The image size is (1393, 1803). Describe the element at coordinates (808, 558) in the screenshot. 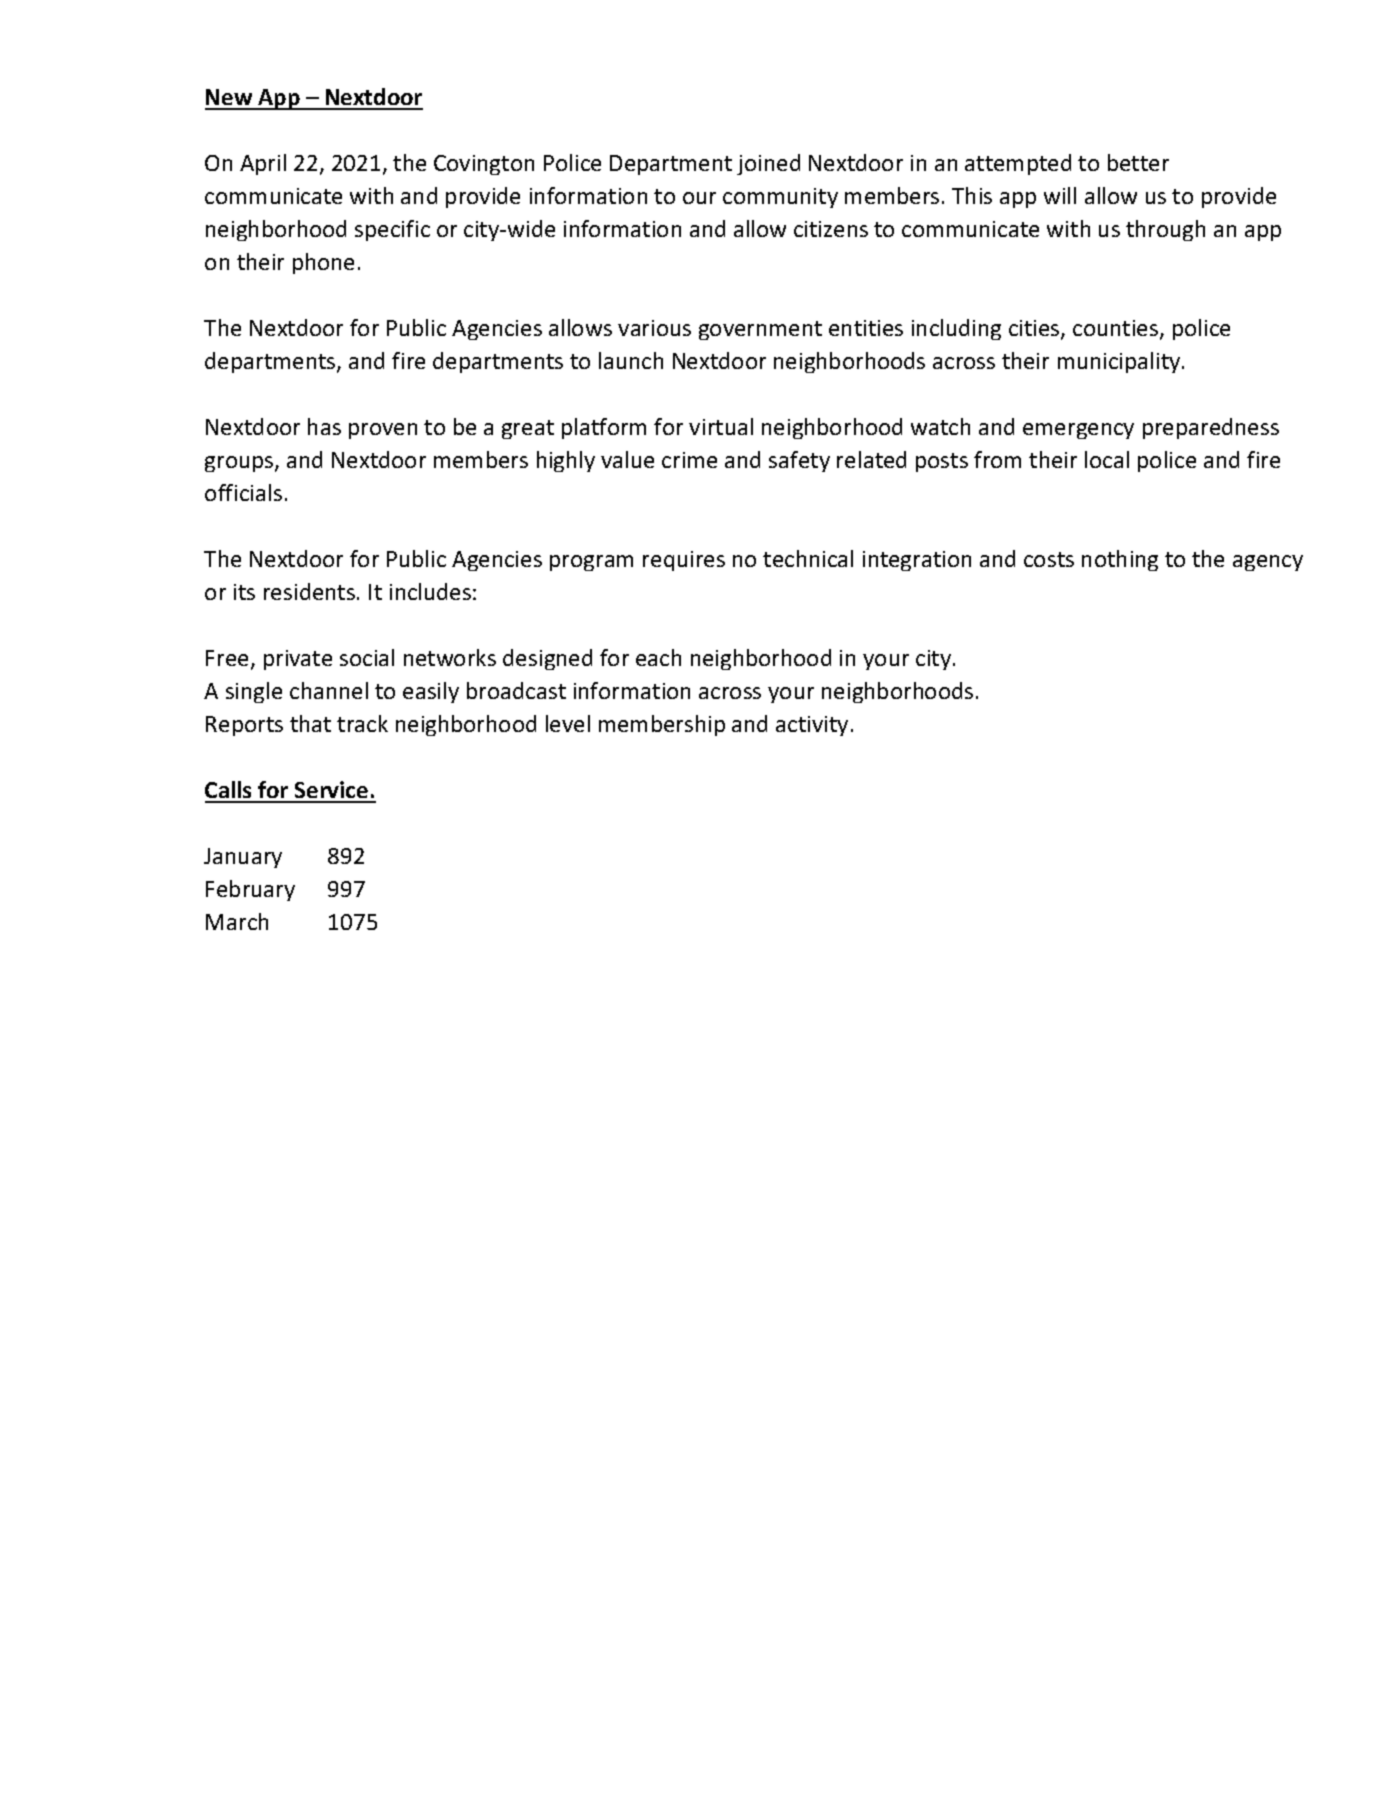

I see `technical` at that location.
